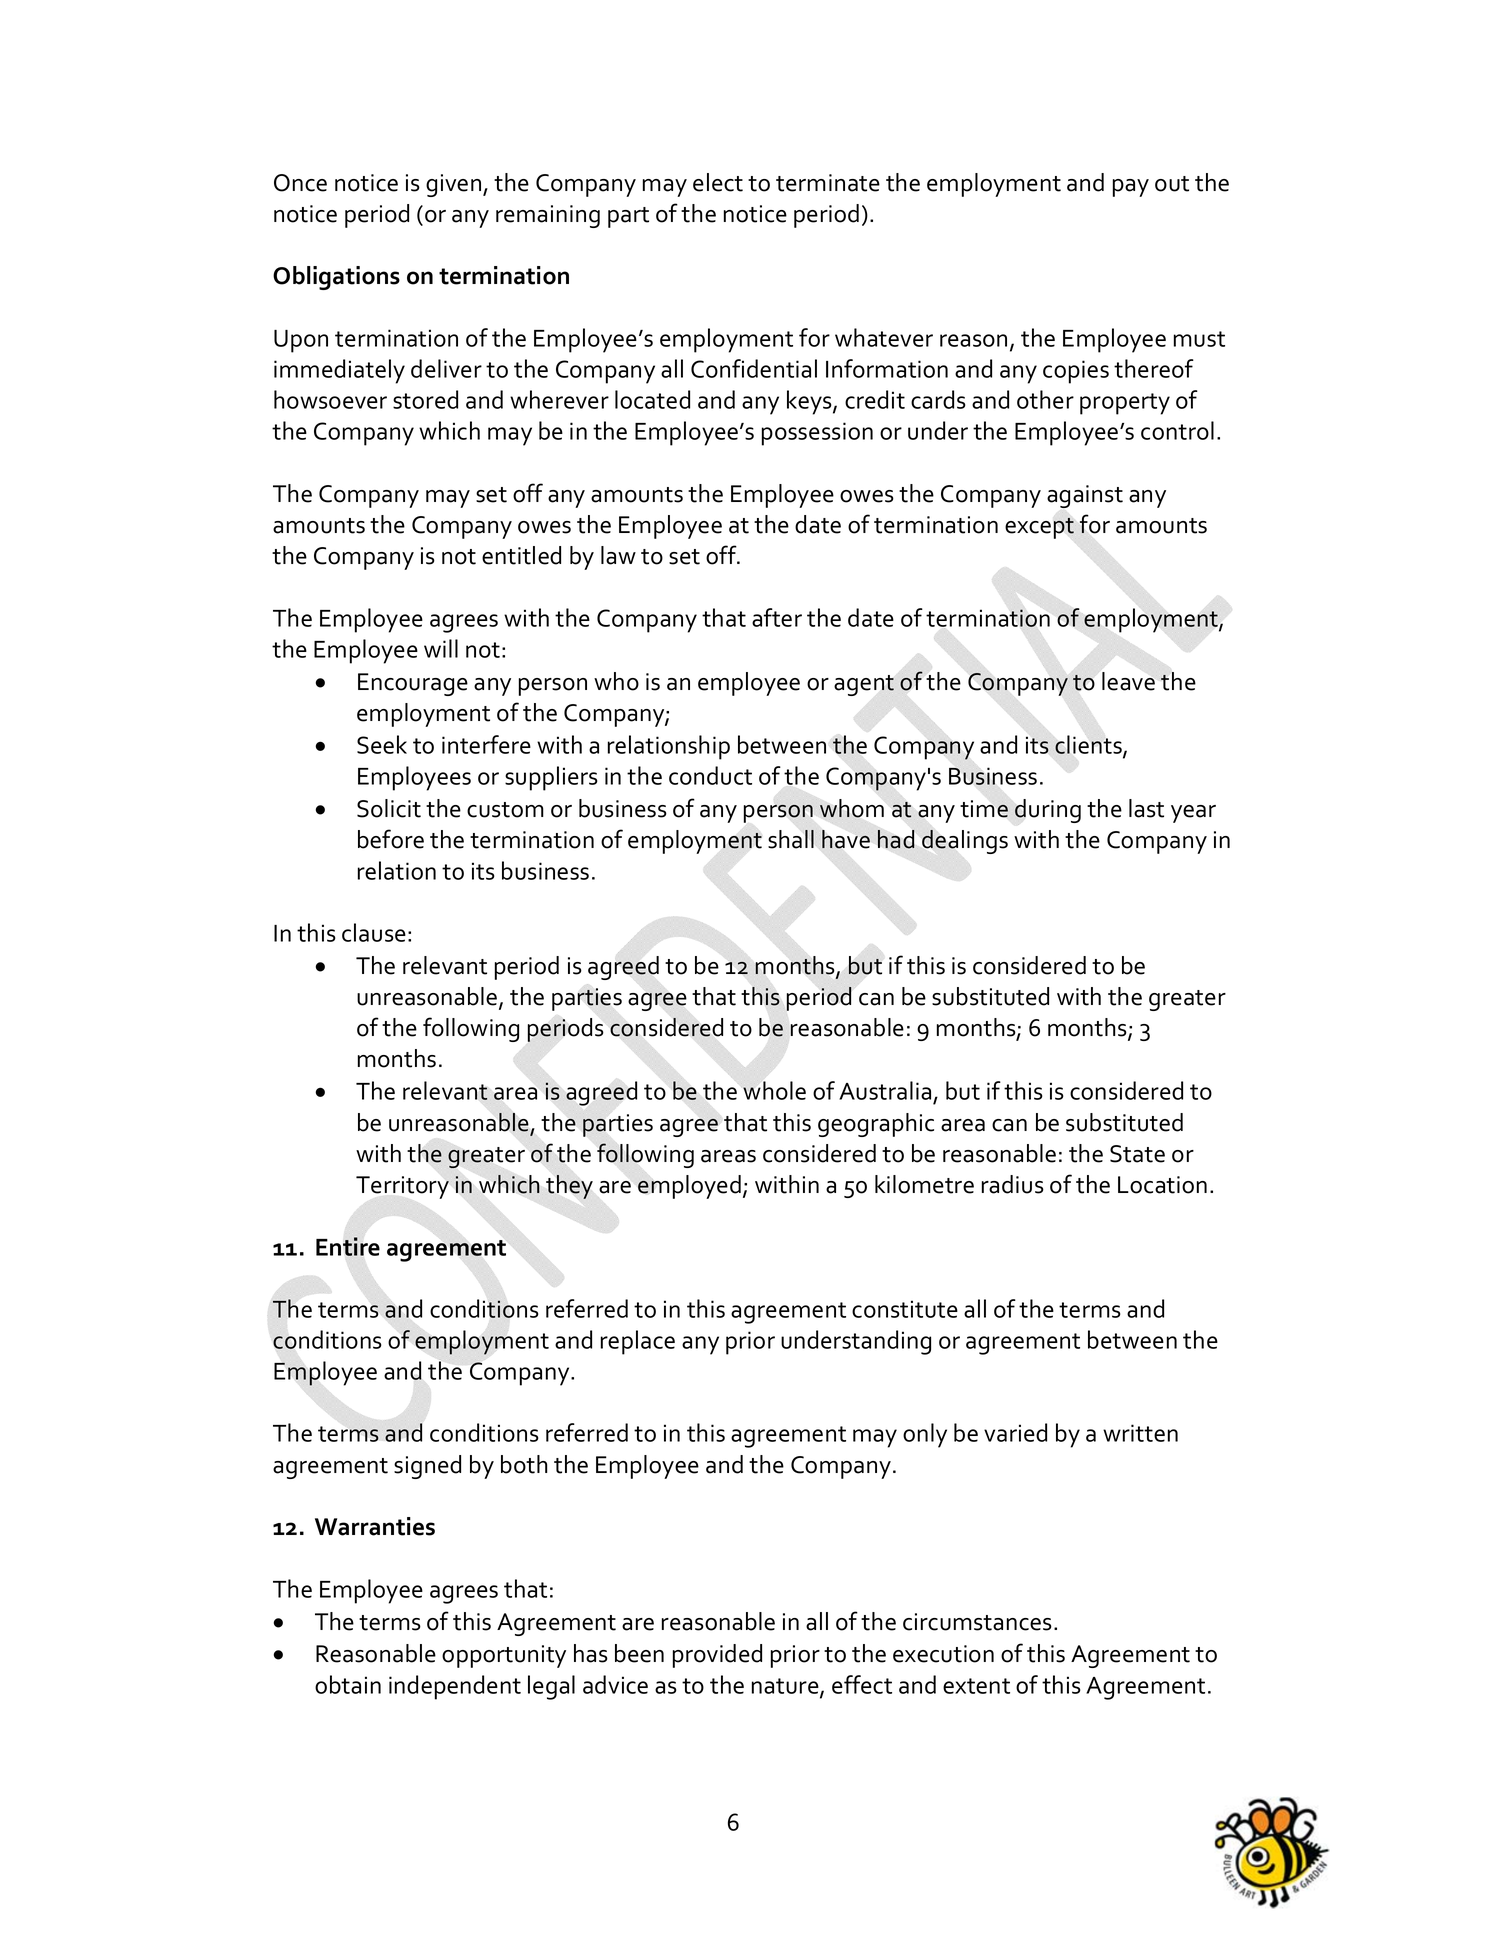 This screenshot has width=1507, height=1950. What do you see at coordinates (1131, 188) in the screenshot?
I see `pay` at bounding box center [1131, 188].
